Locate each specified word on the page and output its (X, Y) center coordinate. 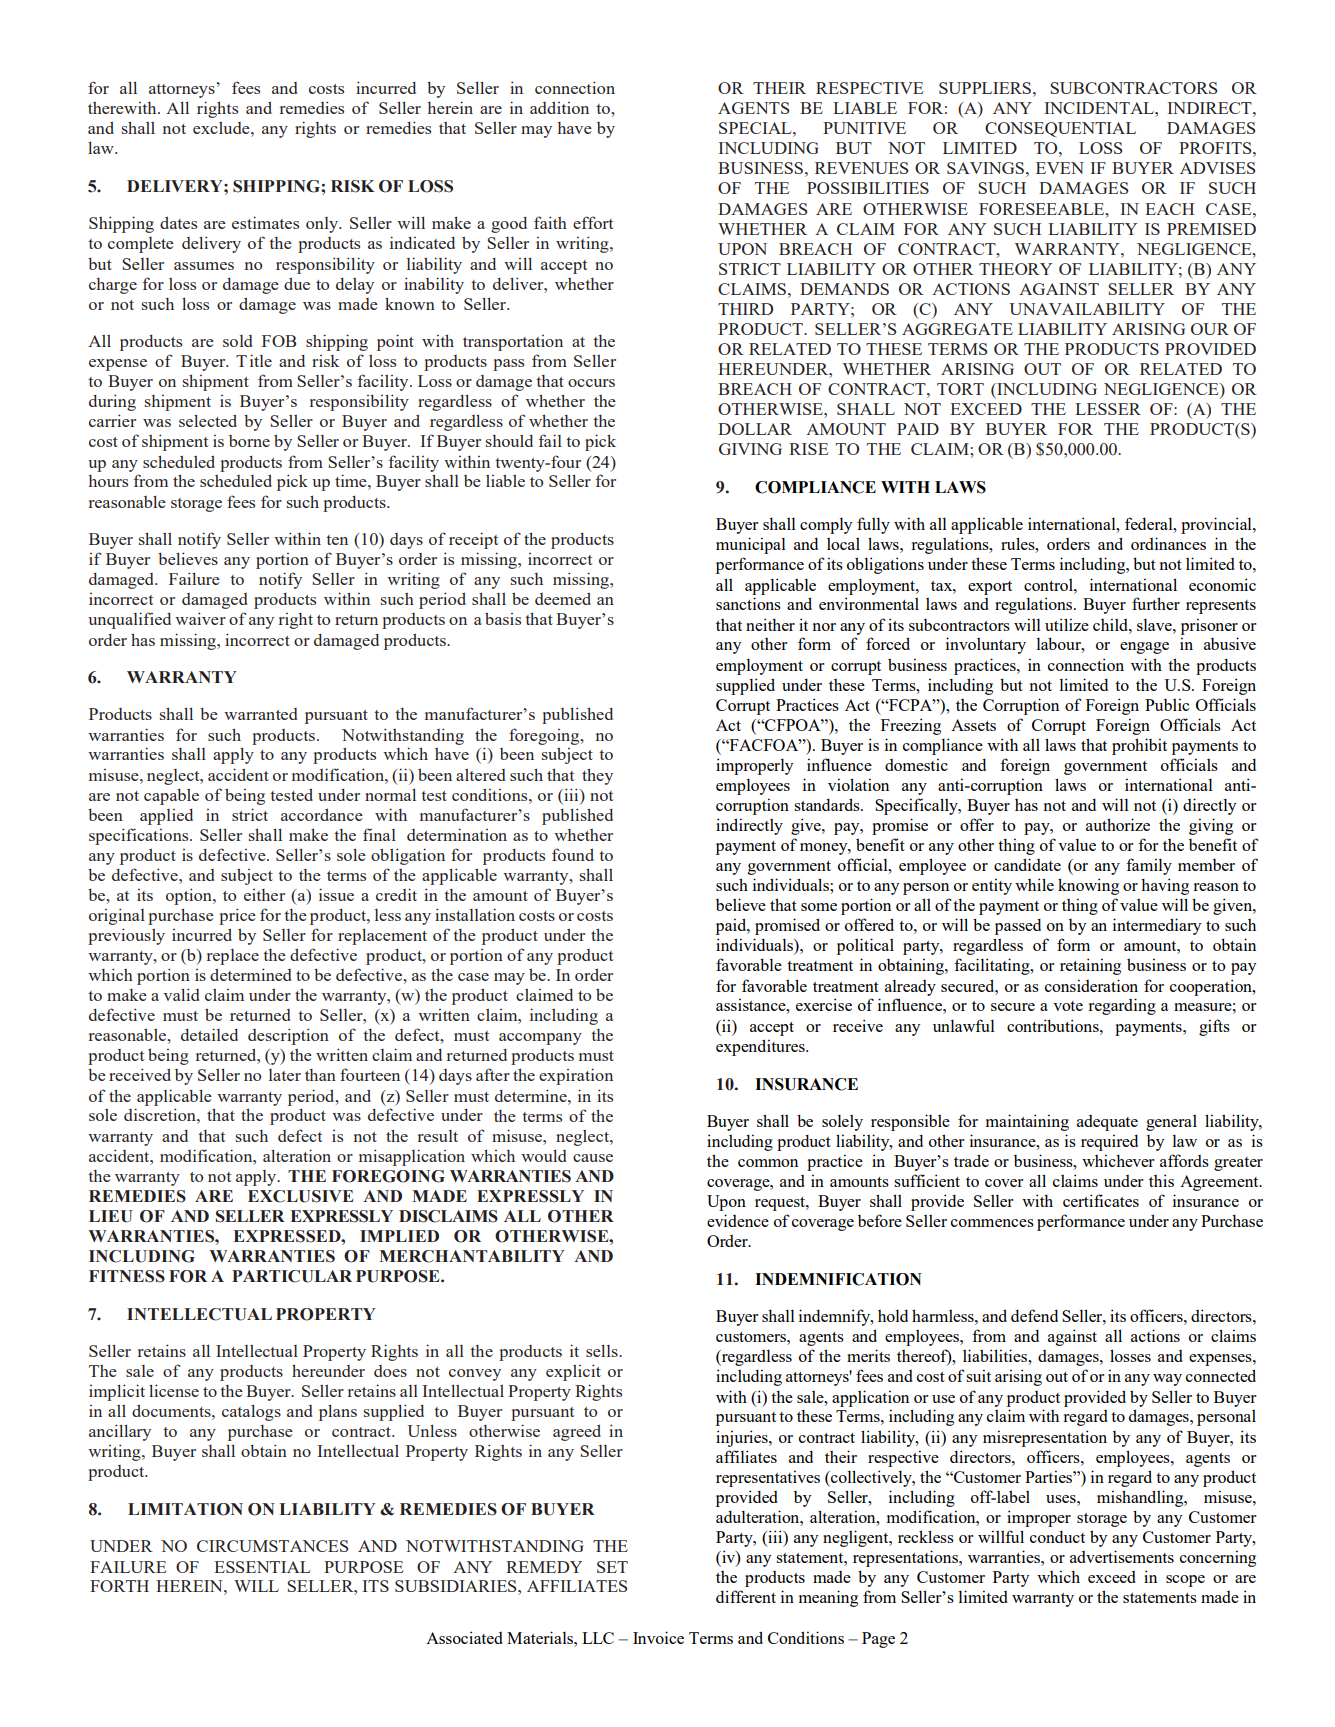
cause (593, 1158)
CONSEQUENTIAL (1060, 130)
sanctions (748, 603)
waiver (200, 618)
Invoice (658, 1637)
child (1111, 624)
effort (593, 222)
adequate (1107, 1123)
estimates (265, 222)
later (285, 1075)
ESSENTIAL (262, 1567)
